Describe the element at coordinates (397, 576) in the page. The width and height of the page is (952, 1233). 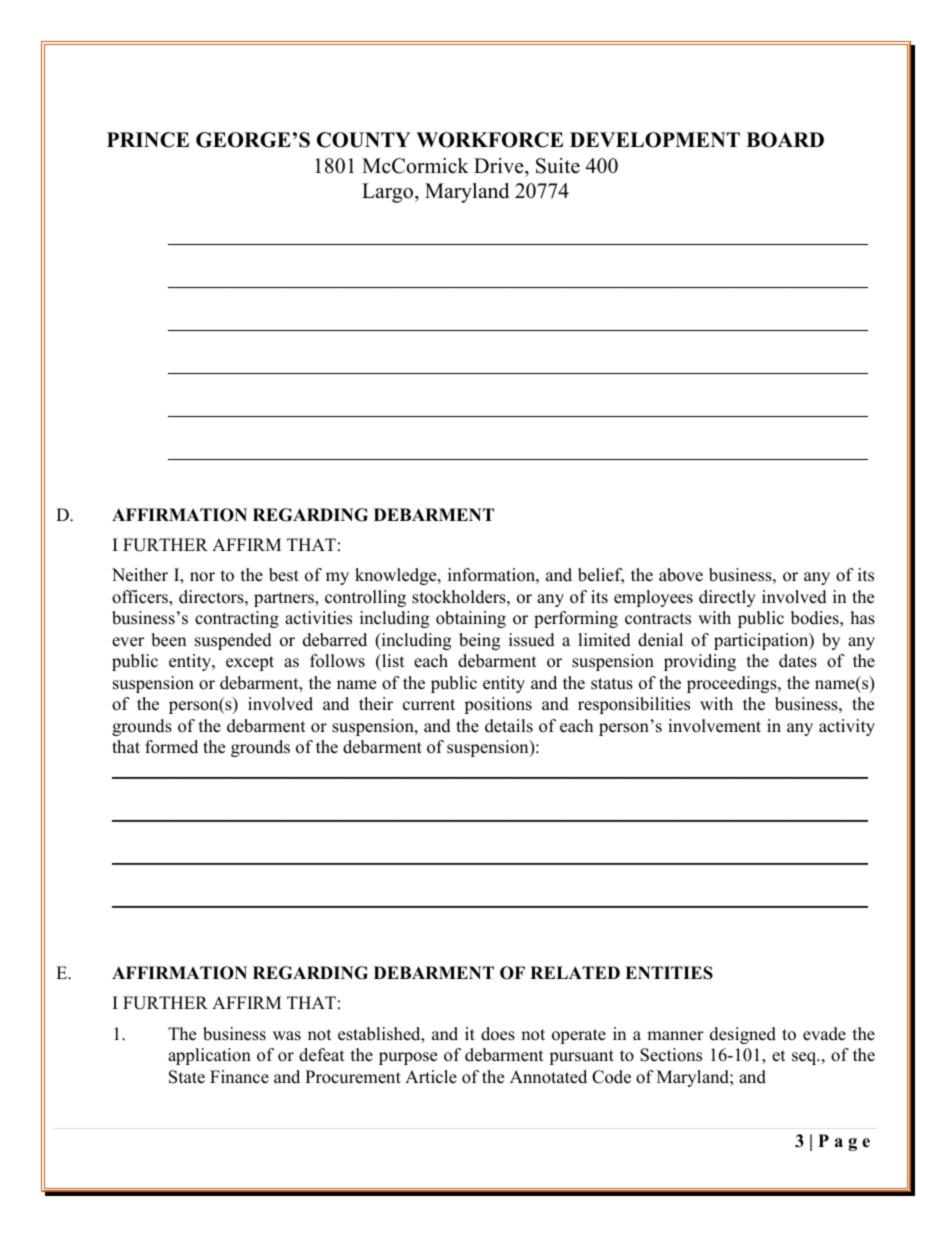
I see `knowledge` at that location.
